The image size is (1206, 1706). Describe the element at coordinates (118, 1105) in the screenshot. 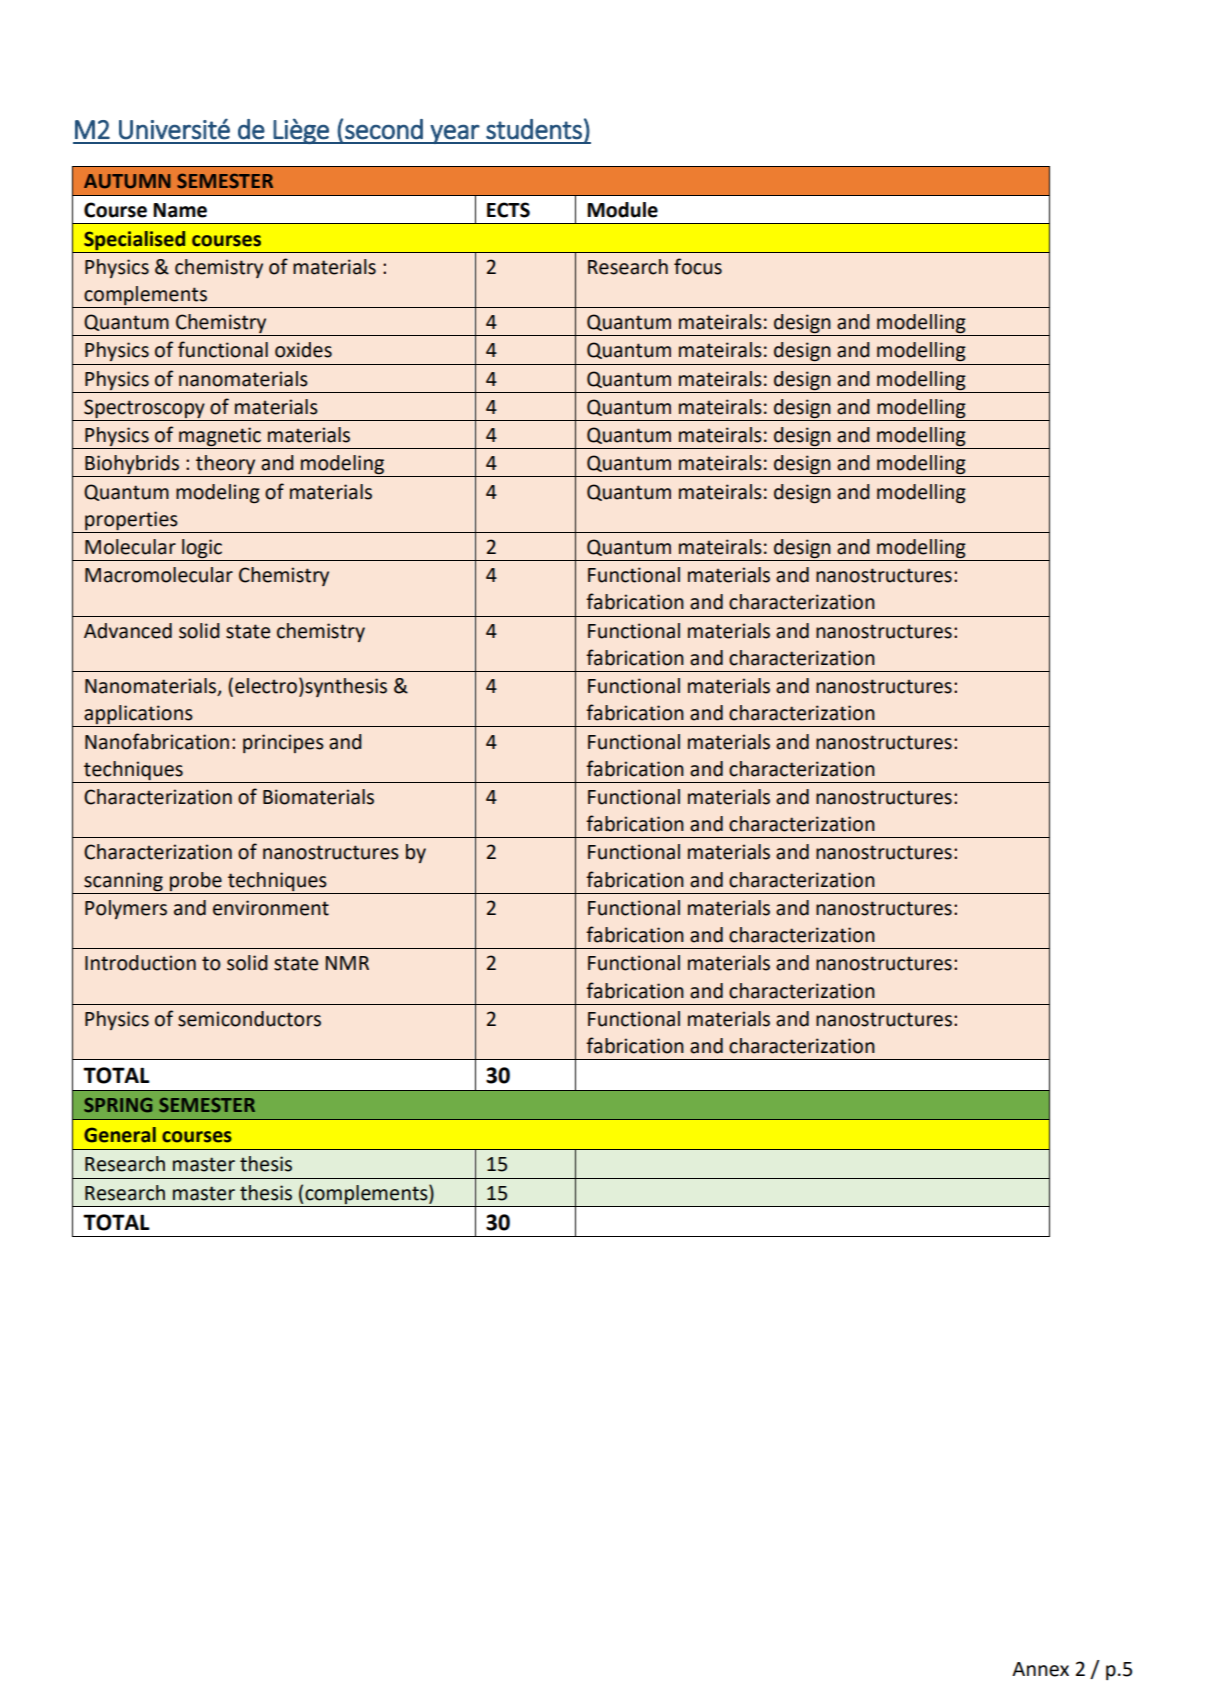

I see `SPRING` at that location.
